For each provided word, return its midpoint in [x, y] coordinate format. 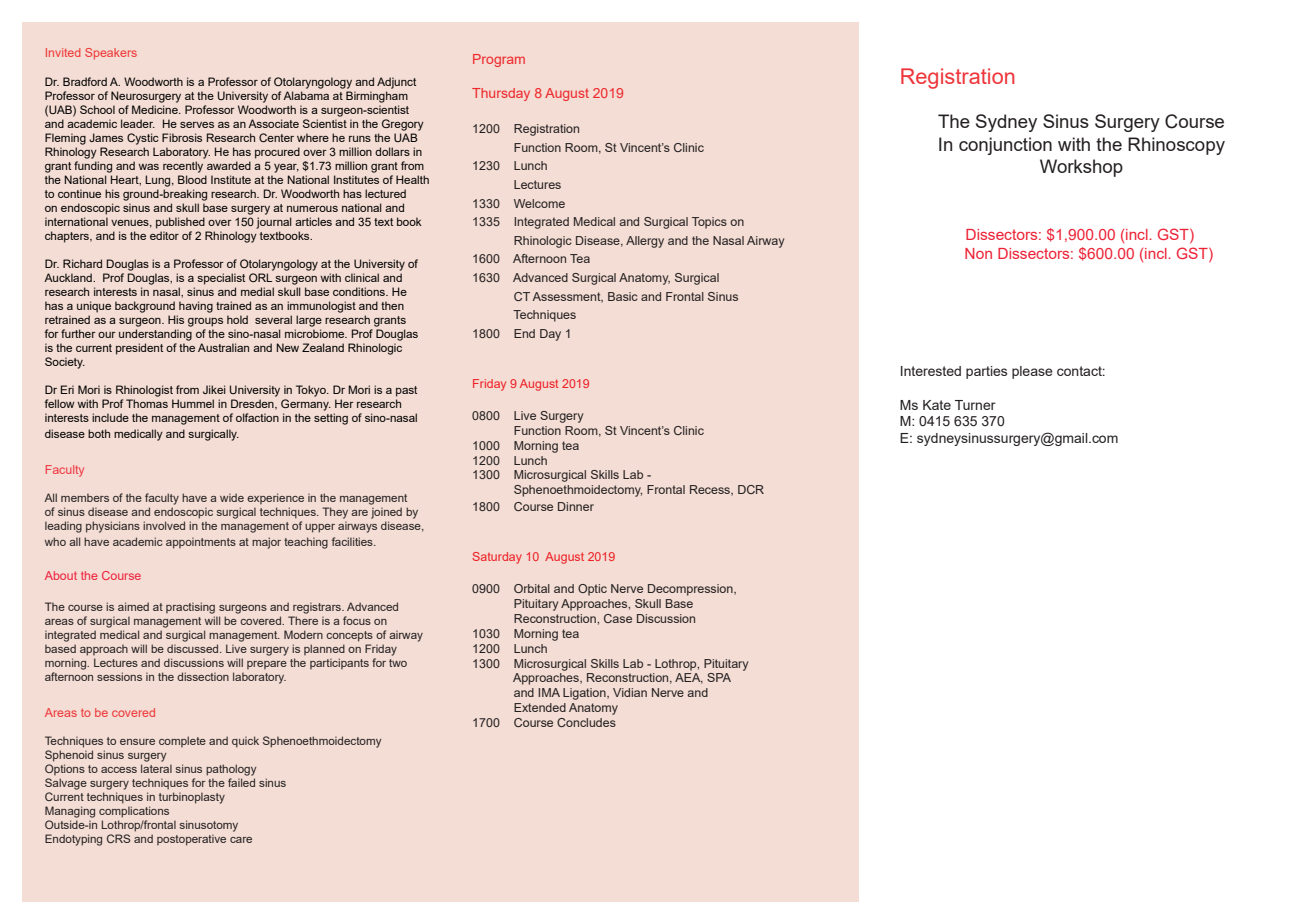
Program [499, 60]
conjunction [1005, 146]
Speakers [111, 53]
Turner [975, 405]
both [99, 433]
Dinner [576, 506]
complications [134, 812]
